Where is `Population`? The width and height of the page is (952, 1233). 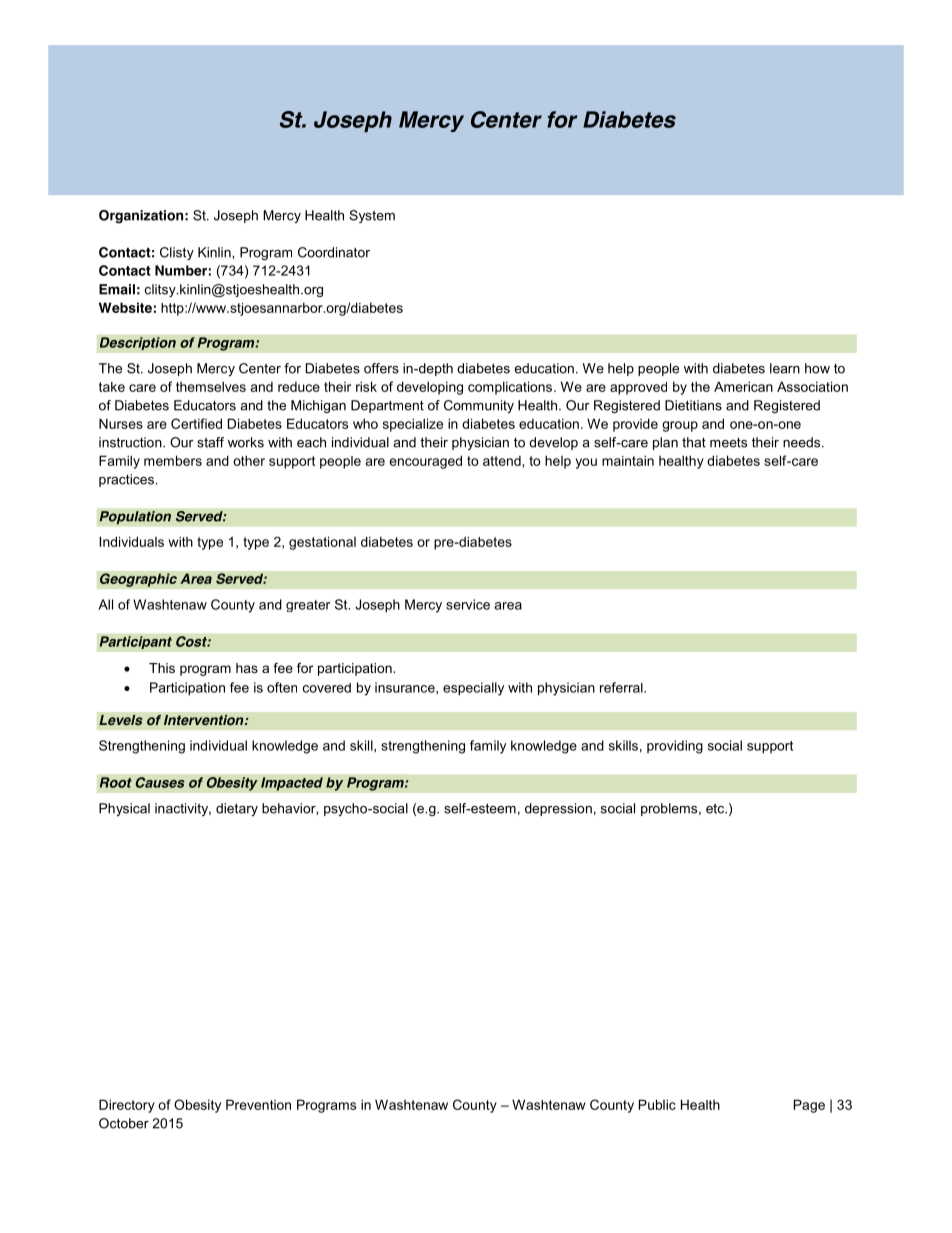 Population is located at coordinates (135, 518).
